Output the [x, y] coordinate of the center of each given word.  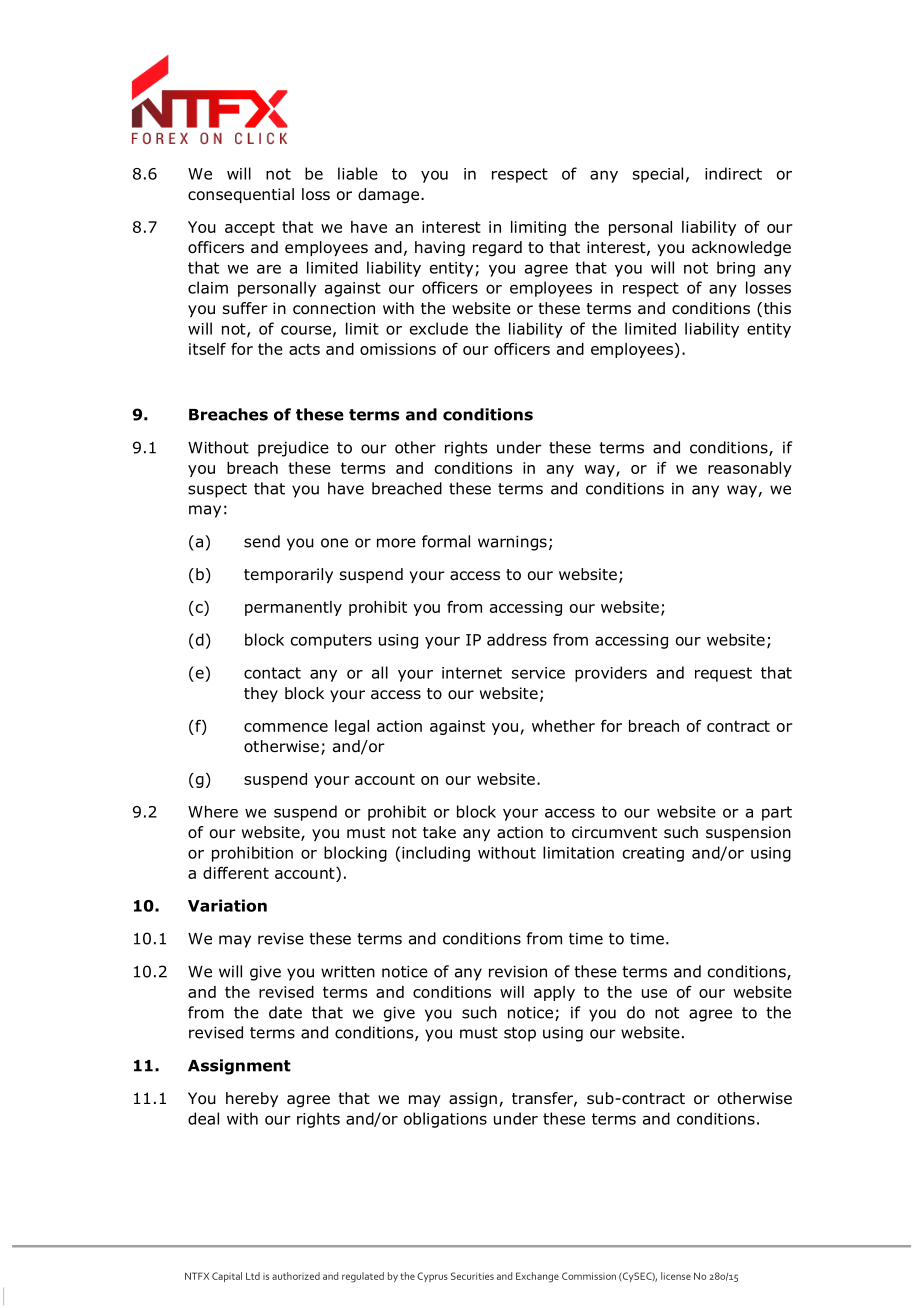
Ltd [253, 1276]
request [723, 674]
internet [472, 673]
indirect [733, 173]
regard [497, 249]
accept [250, 228]
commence [286, 727]
